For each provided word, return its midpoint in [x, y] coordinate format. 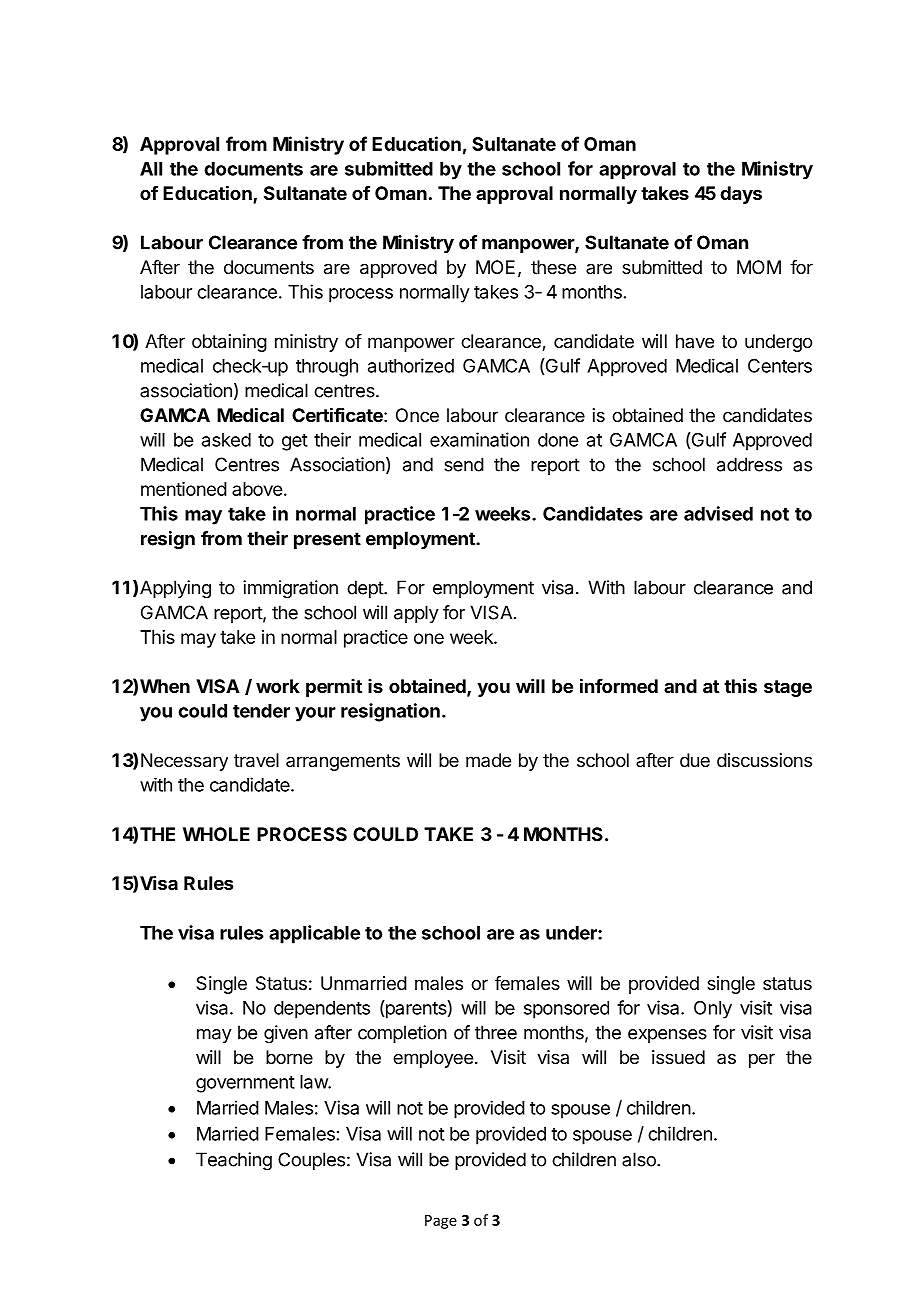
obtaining [229, 343]
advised [718, 513]
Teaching [234, 1161]
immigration [290, 589]
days [741, 195]
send [464, 464]
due [695, 760]
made [488, 760]
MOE [495, 267]
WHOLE [216, 834]
